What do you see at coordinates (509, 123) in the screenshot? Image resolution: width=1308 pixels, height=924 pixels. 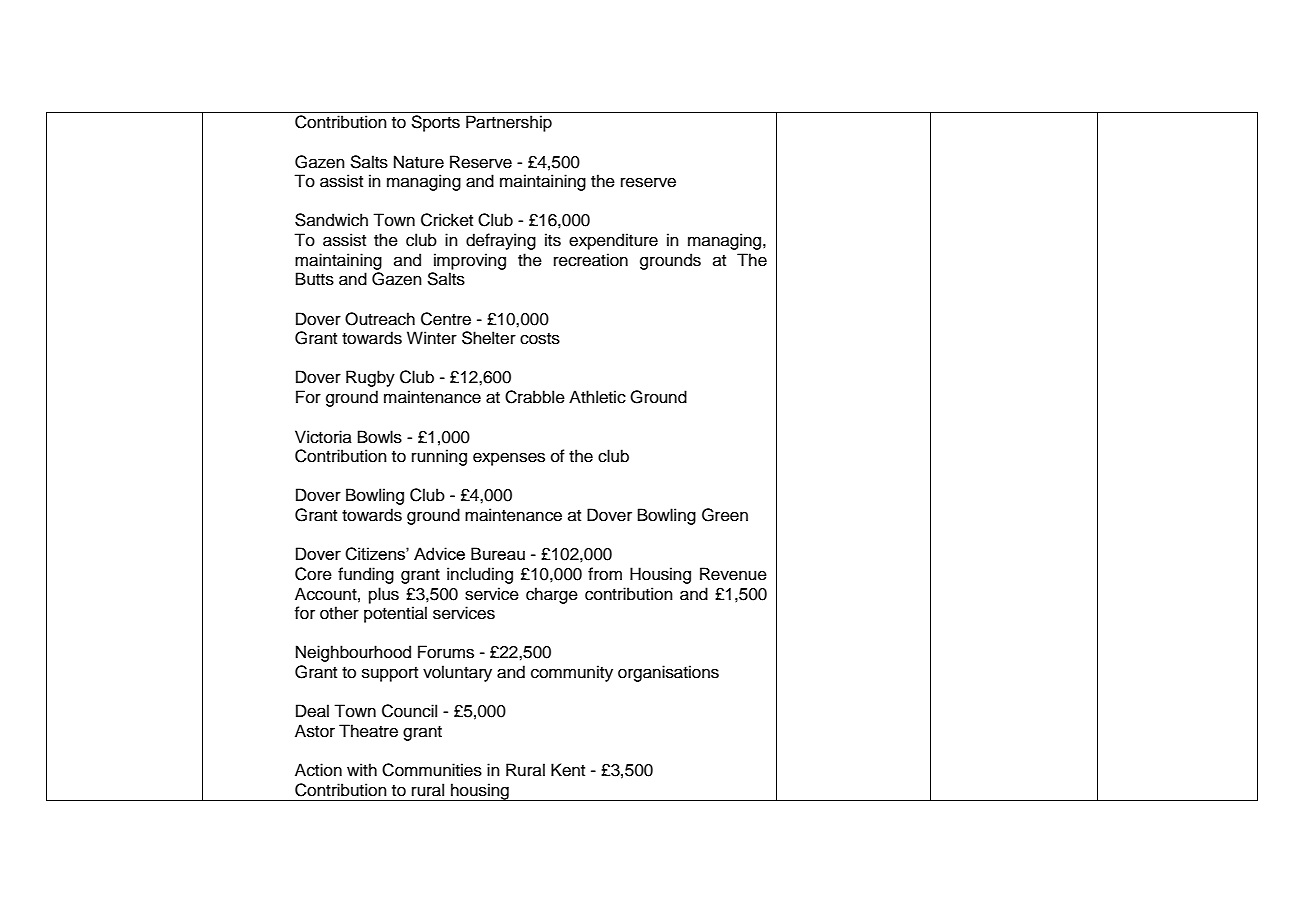 I see `Partnership` at bounding box center [509, 123].
